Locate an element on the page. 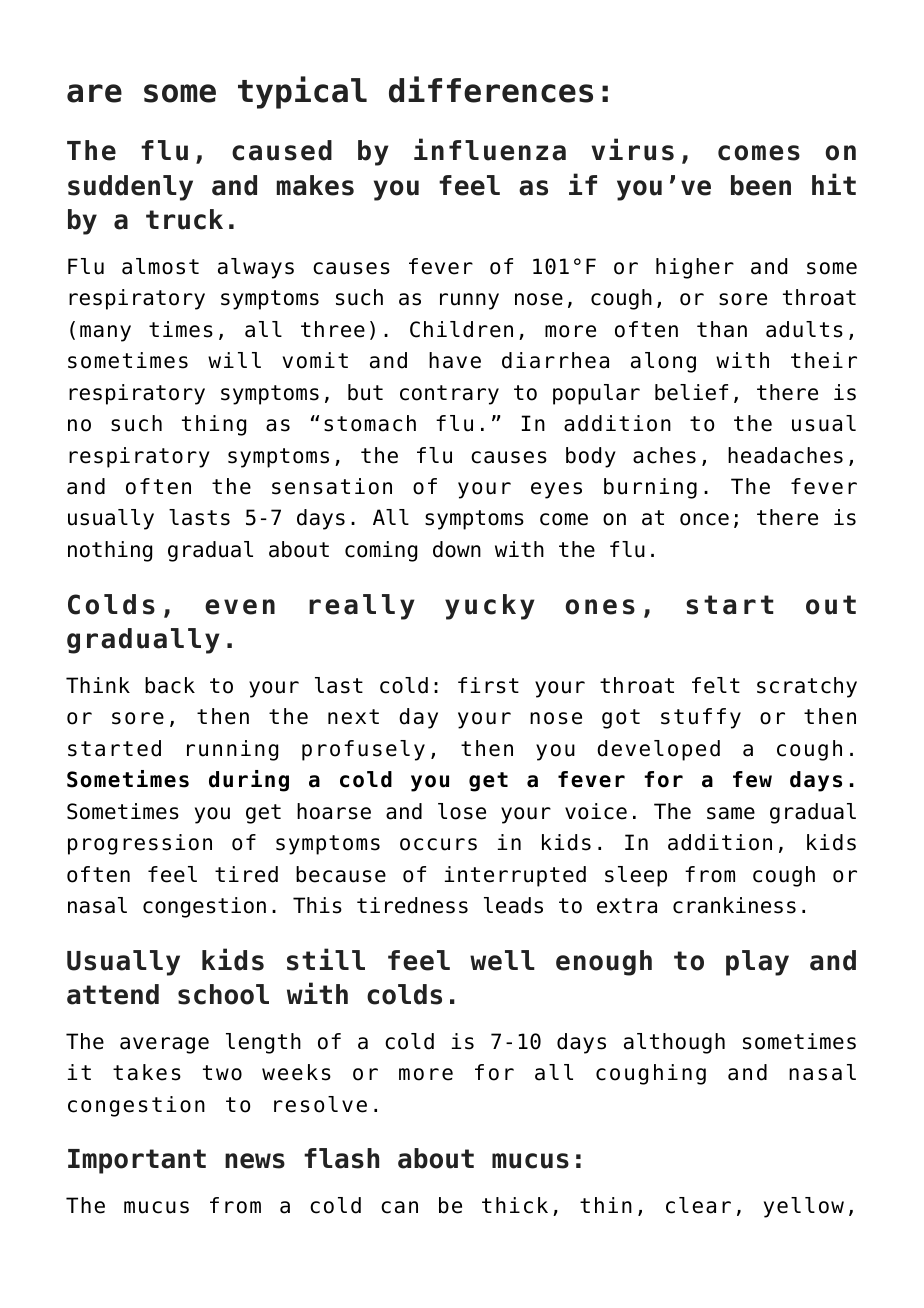 The image size is (924, 1308). influenza is located at coordinates (490, 149).
